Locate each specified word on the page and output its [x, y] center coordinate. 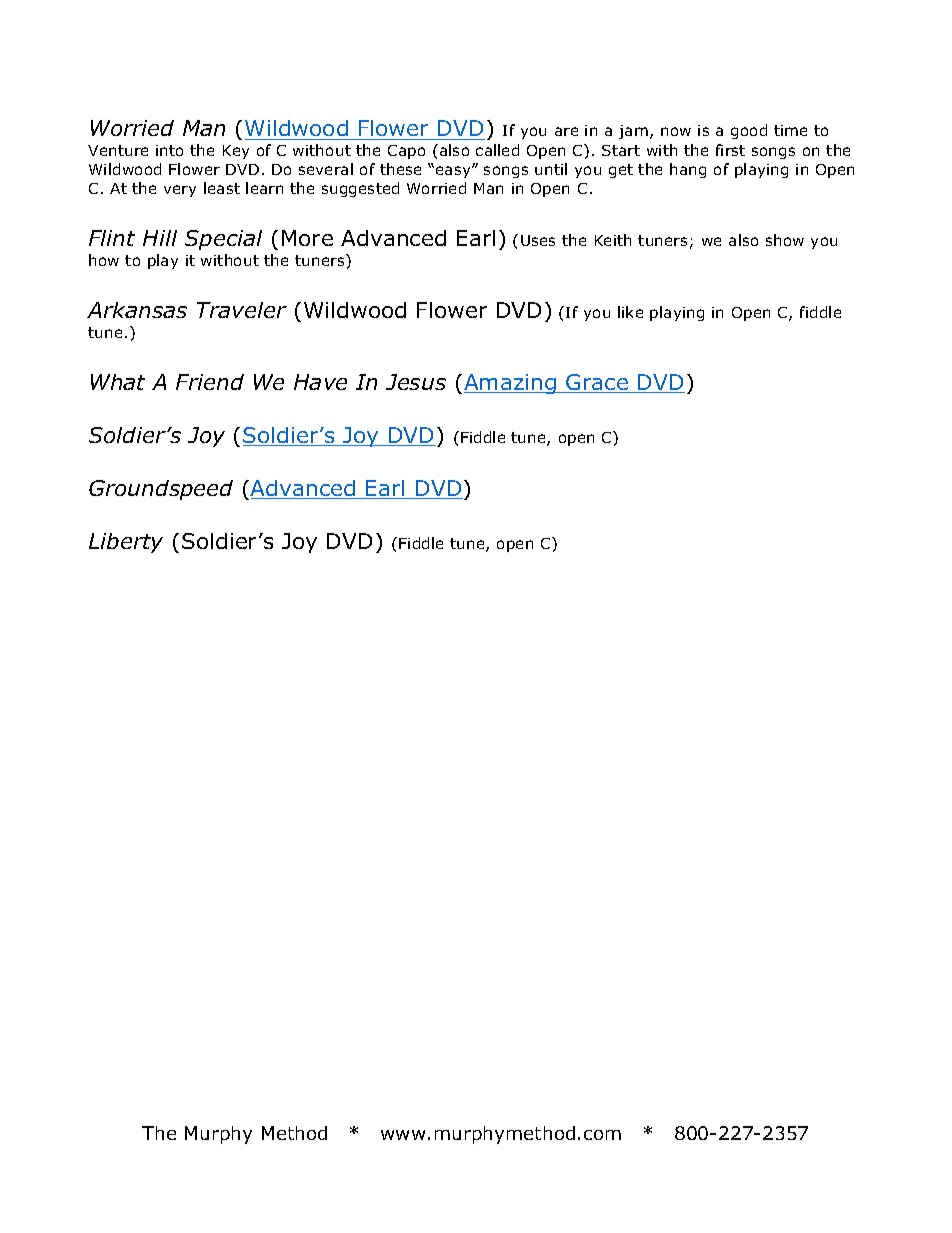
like [630, 312]
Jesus [416, 382]
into [169, 150]
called [497, 150]
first [730, 150]
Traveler [242, 310]
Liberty [126, 543]
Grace [597, 383]
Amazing [511, 384]
